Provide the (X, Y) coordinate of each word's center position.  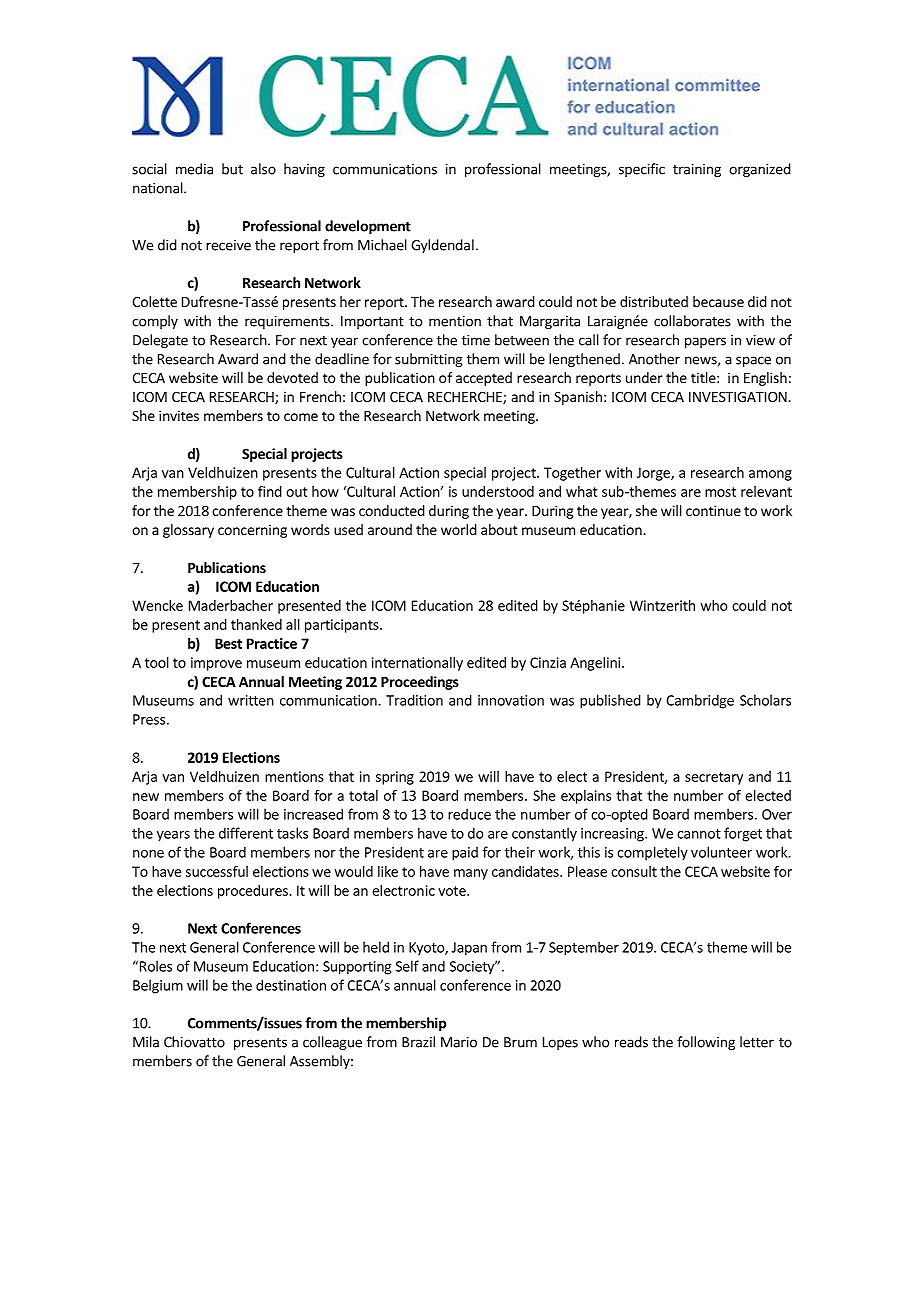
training (697, 170)
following (706, 1043)
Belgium (158, 986)
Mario (459, 1042)
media (194, 169)
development (368, 227)
